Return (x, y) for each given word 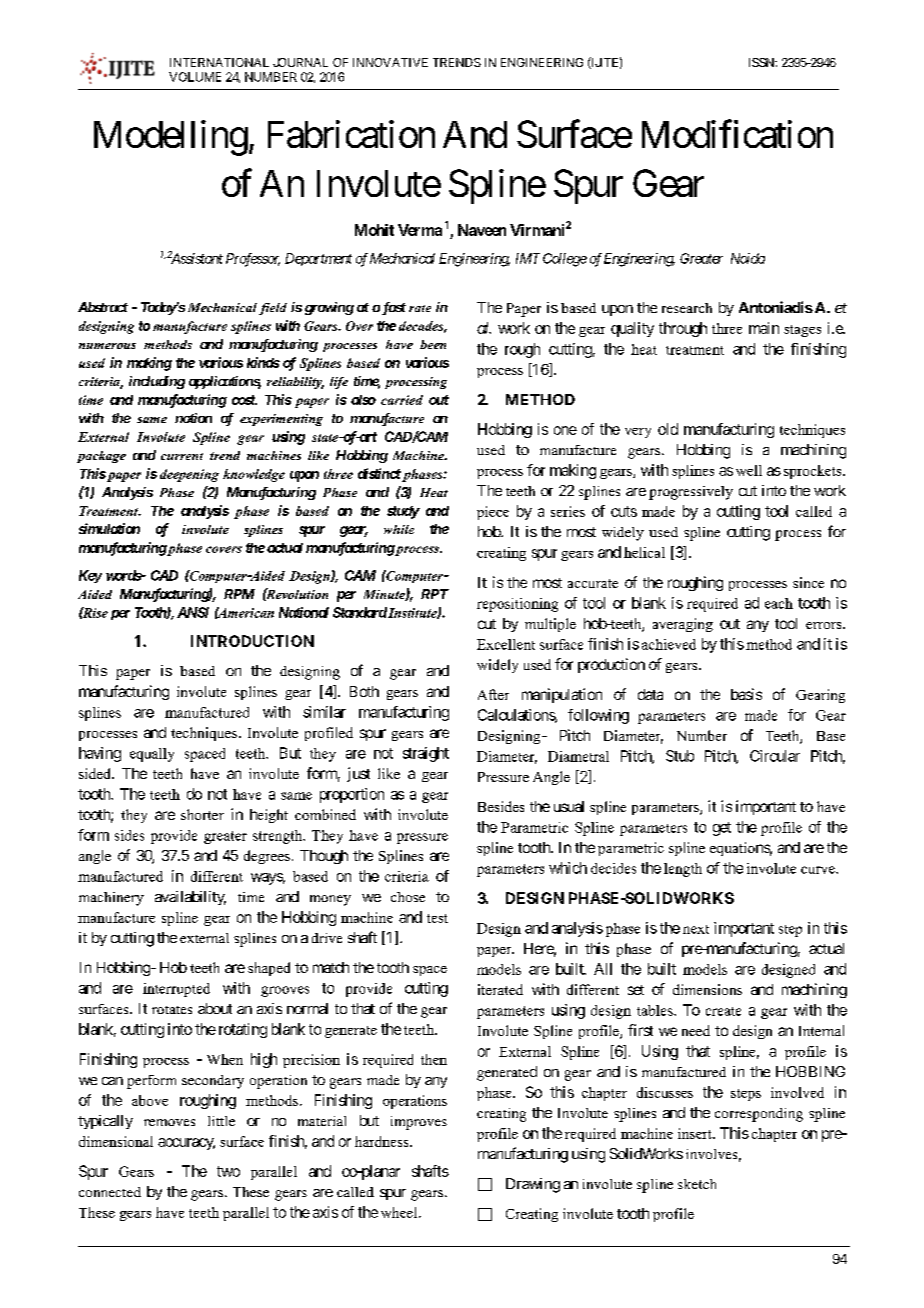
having (100, 754)
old (668, 429)
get (722, 829)
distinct (379, 473)
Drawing (533, 1185)
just (358, 774)
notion (193, 418)
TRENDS (457, 62)
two (228, 1171)
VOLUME (195, 77)
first (640, 1030)
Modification (737, 134)
